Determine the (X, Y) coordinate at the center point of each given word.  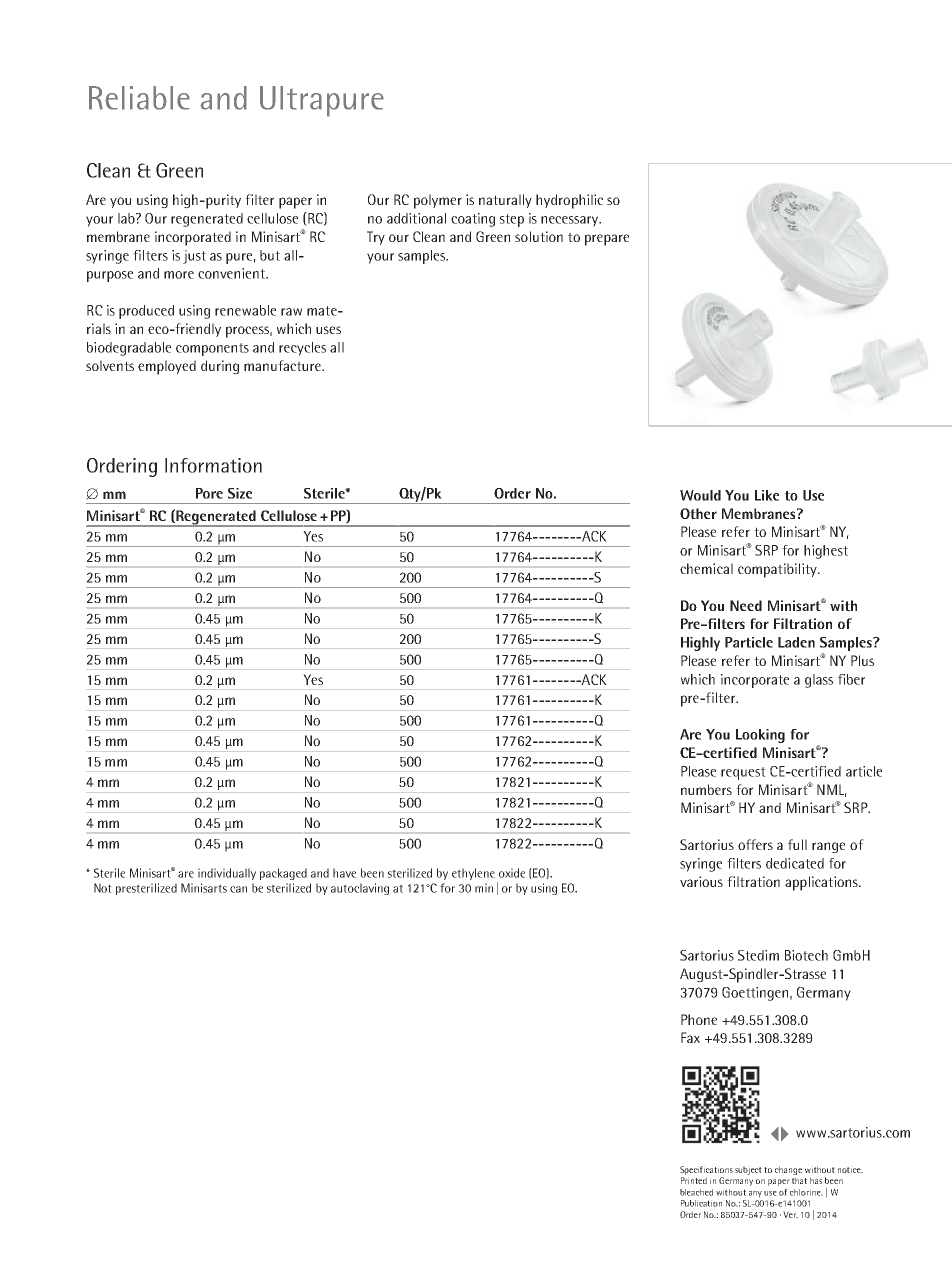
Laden (796, 642)
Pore (209, 493)
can (238, 889)
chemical (706, 568)
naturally (505, 201)
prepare (607, 240)
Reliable (139, 98)
